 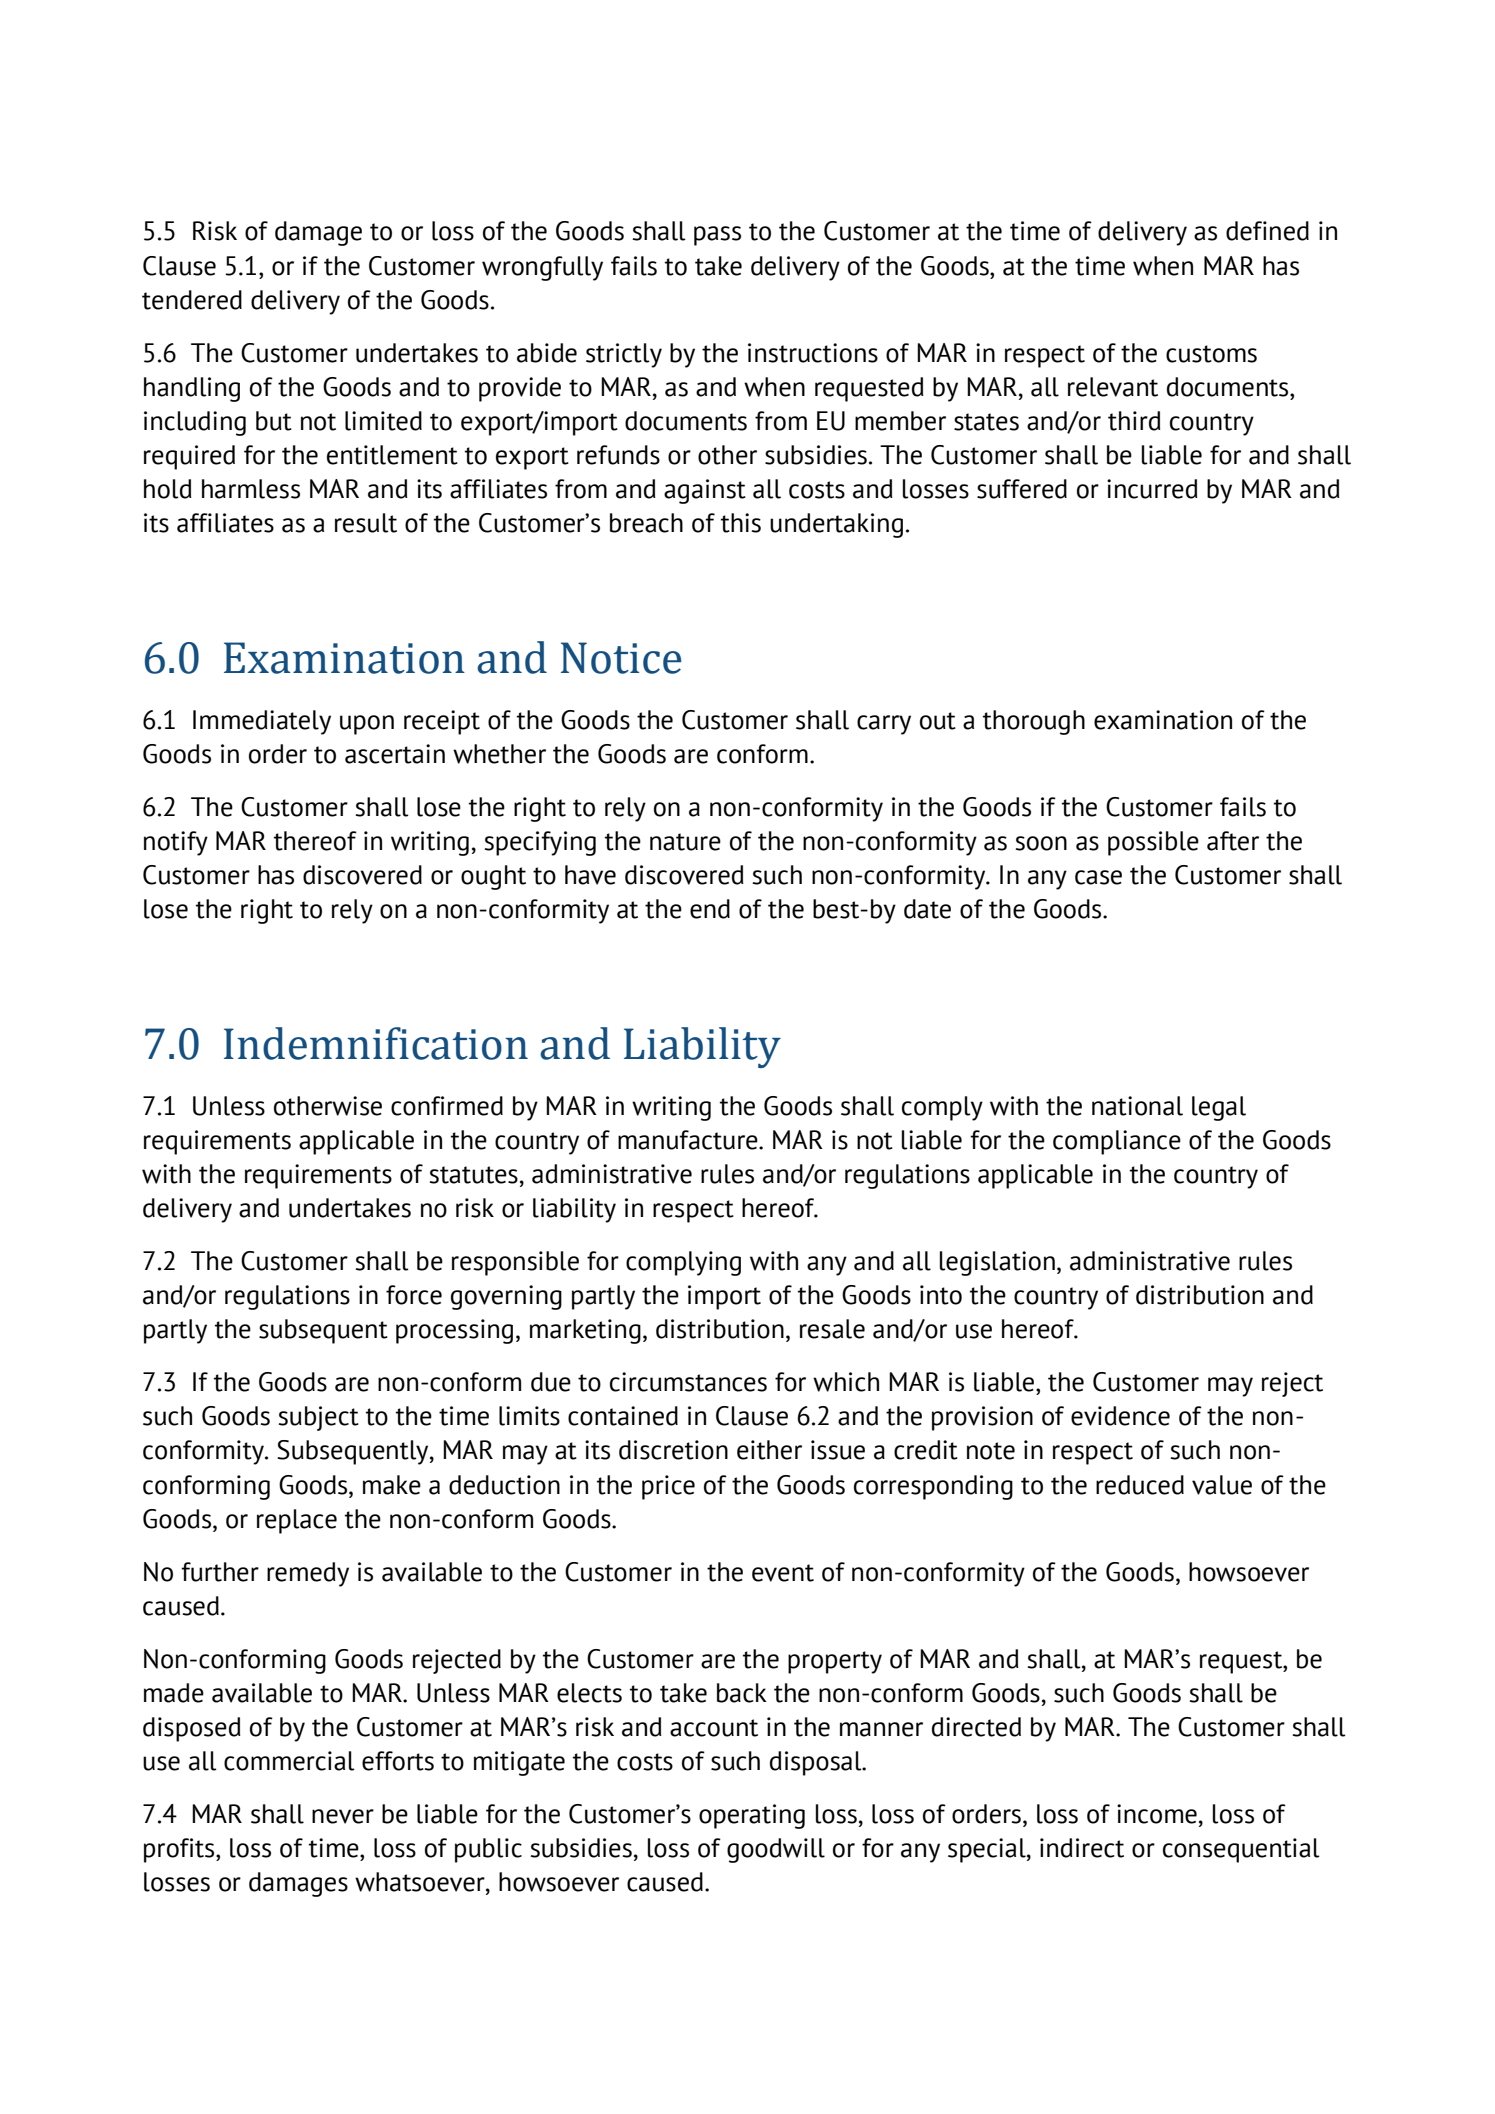 What do you see at coordinates (1157, 1814) in the page?
I see `income` at bounding box center [1157, 1814].
